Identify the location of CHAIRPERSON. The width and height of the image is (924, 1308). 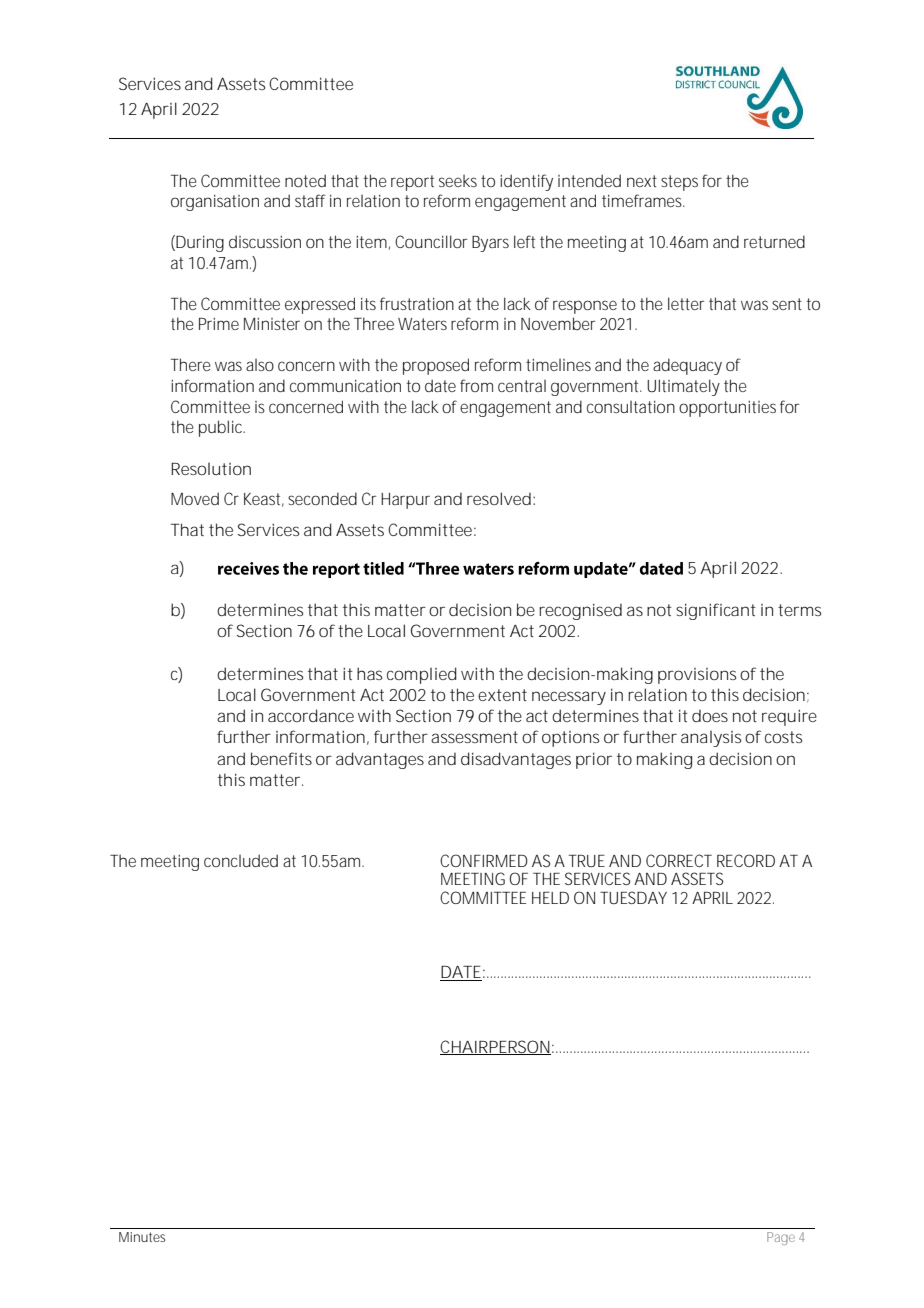
(495, 1047).
